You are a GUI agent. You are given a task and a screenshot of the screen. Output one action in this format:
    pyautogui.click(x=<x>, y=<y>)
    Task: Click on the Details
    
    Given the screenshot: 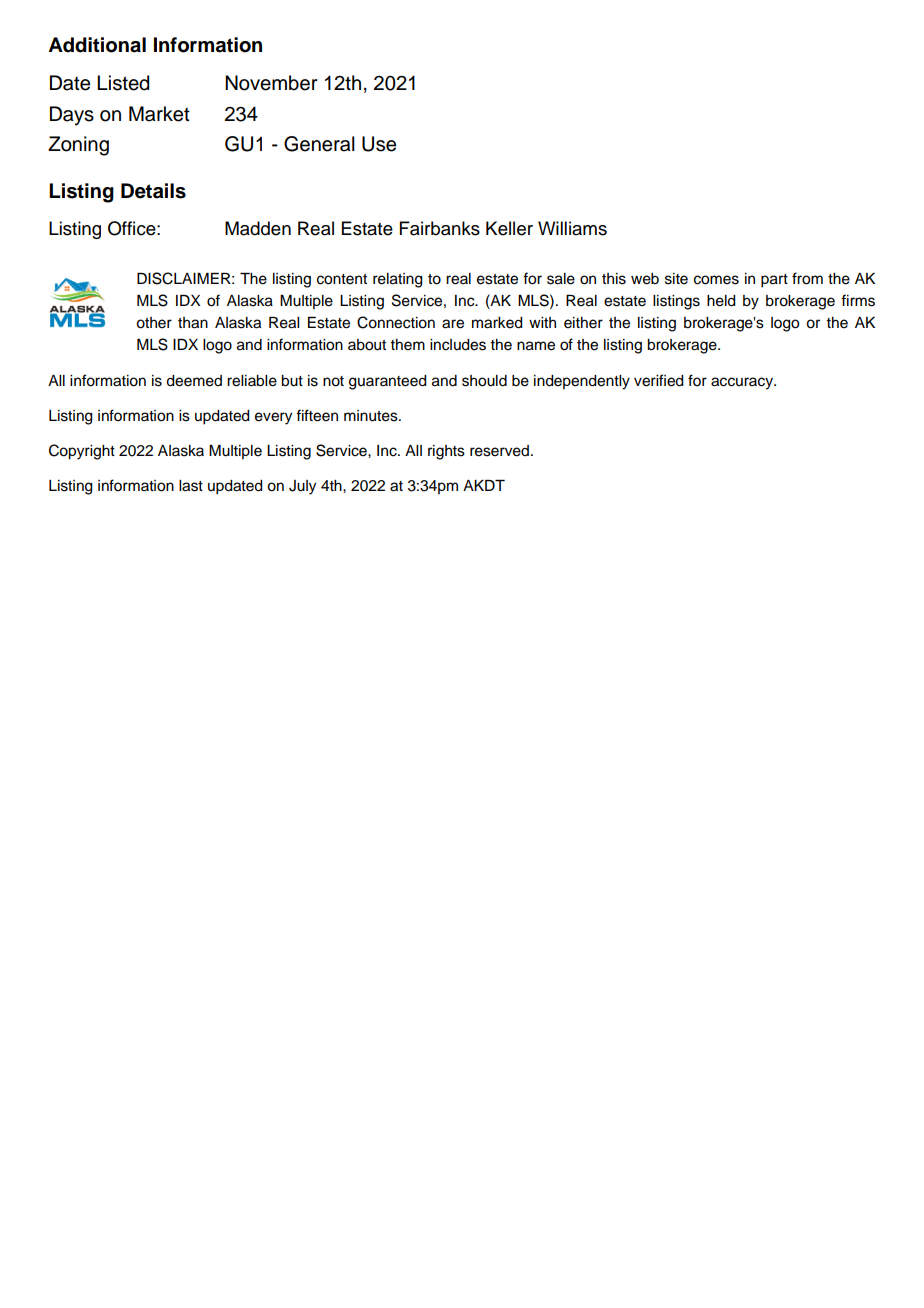 What is the action you would take?
    pyautogui.click(x=153, y=191)
